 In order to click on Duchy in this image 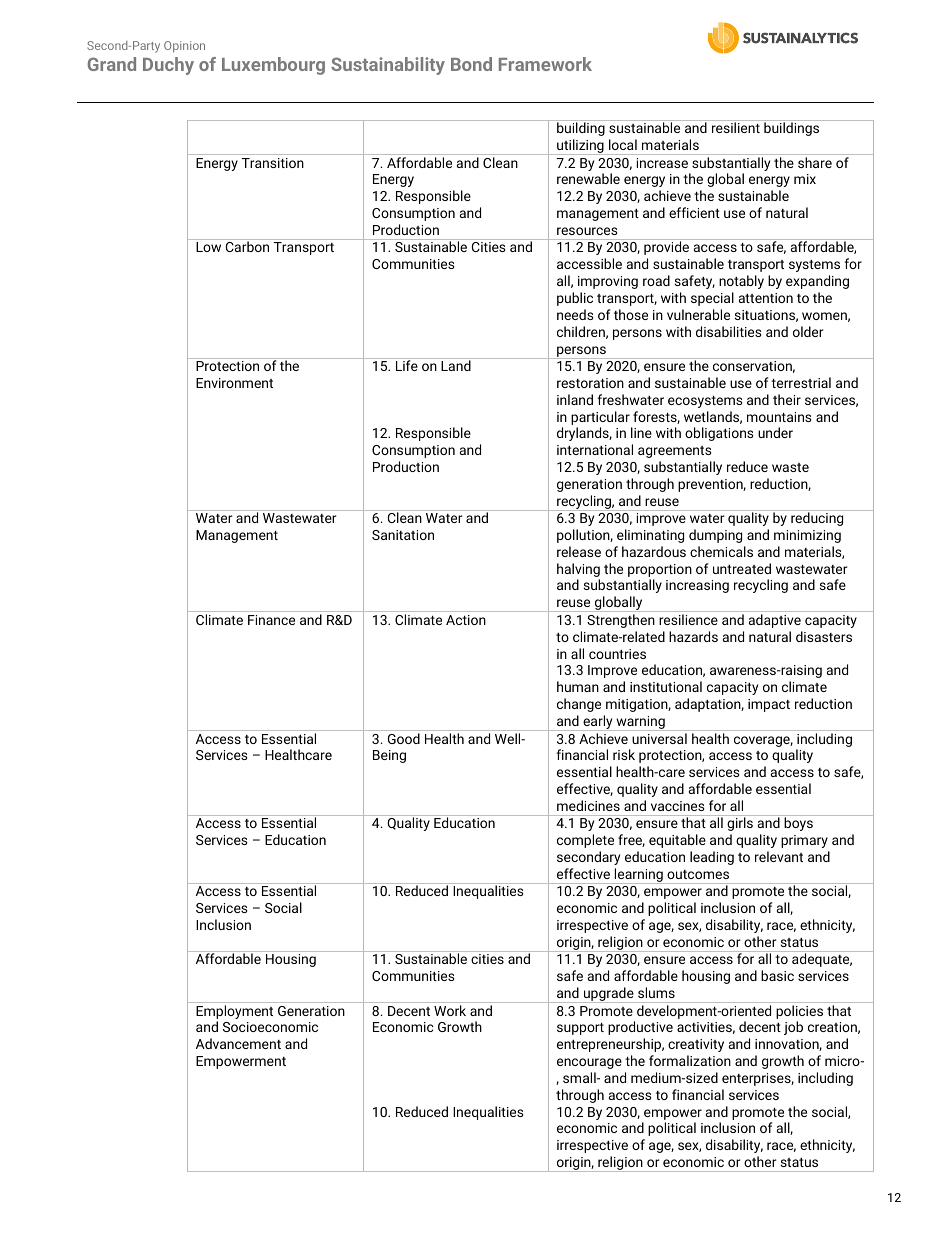, I will do `click(168, 66)`.
